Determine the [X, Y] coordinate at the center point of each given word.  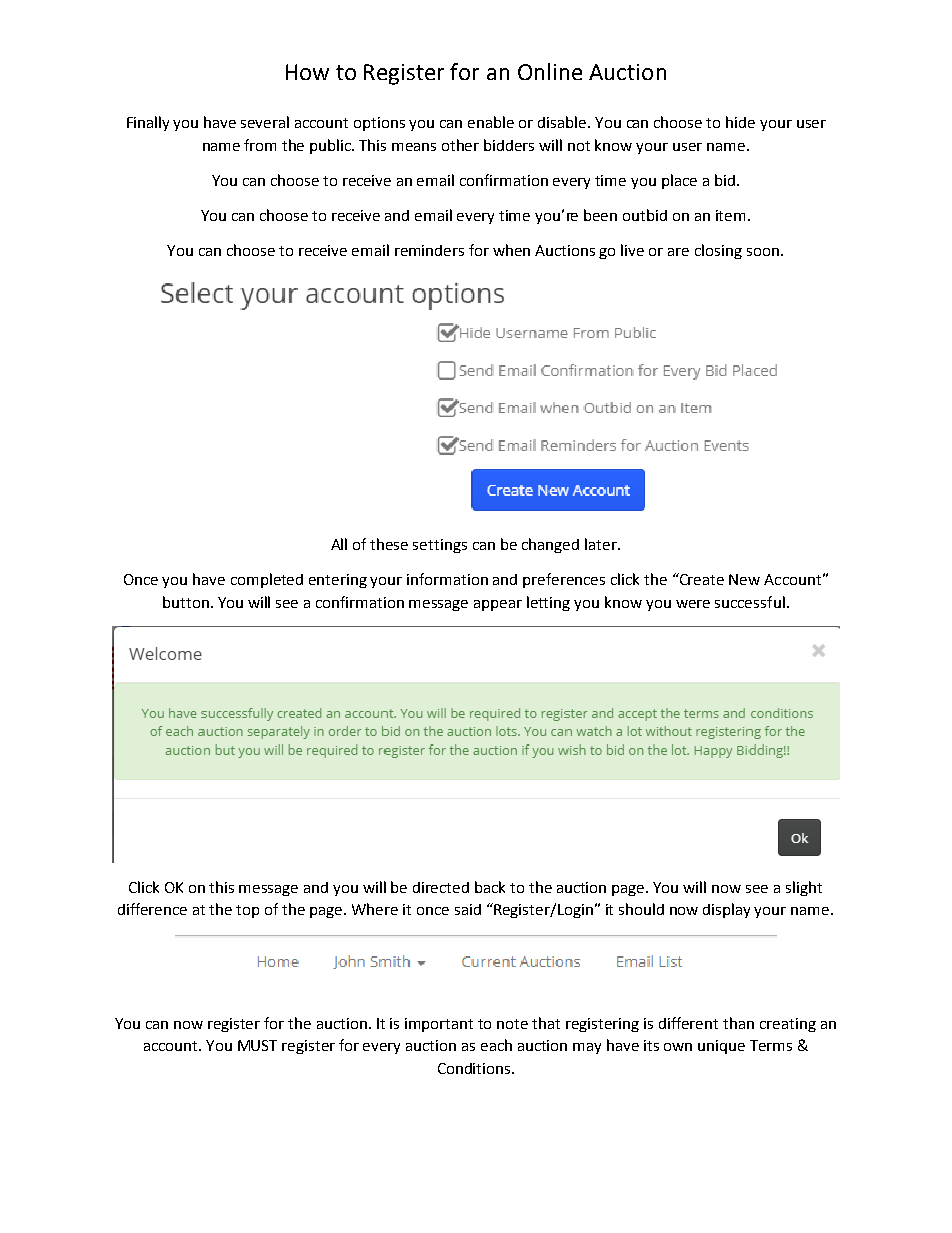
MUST [257, 1045]
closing [718, 251]
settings [440, 546]
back [490, 887]
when [511, 250]
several [265, 122]
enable [491, 122]
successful [750, 602]
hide [740, 122]
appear [498, 605]
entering [338, 581]
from [260, 145]
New [744, 579]
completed [267, 580]
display [726, 910]
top [247, 911]
